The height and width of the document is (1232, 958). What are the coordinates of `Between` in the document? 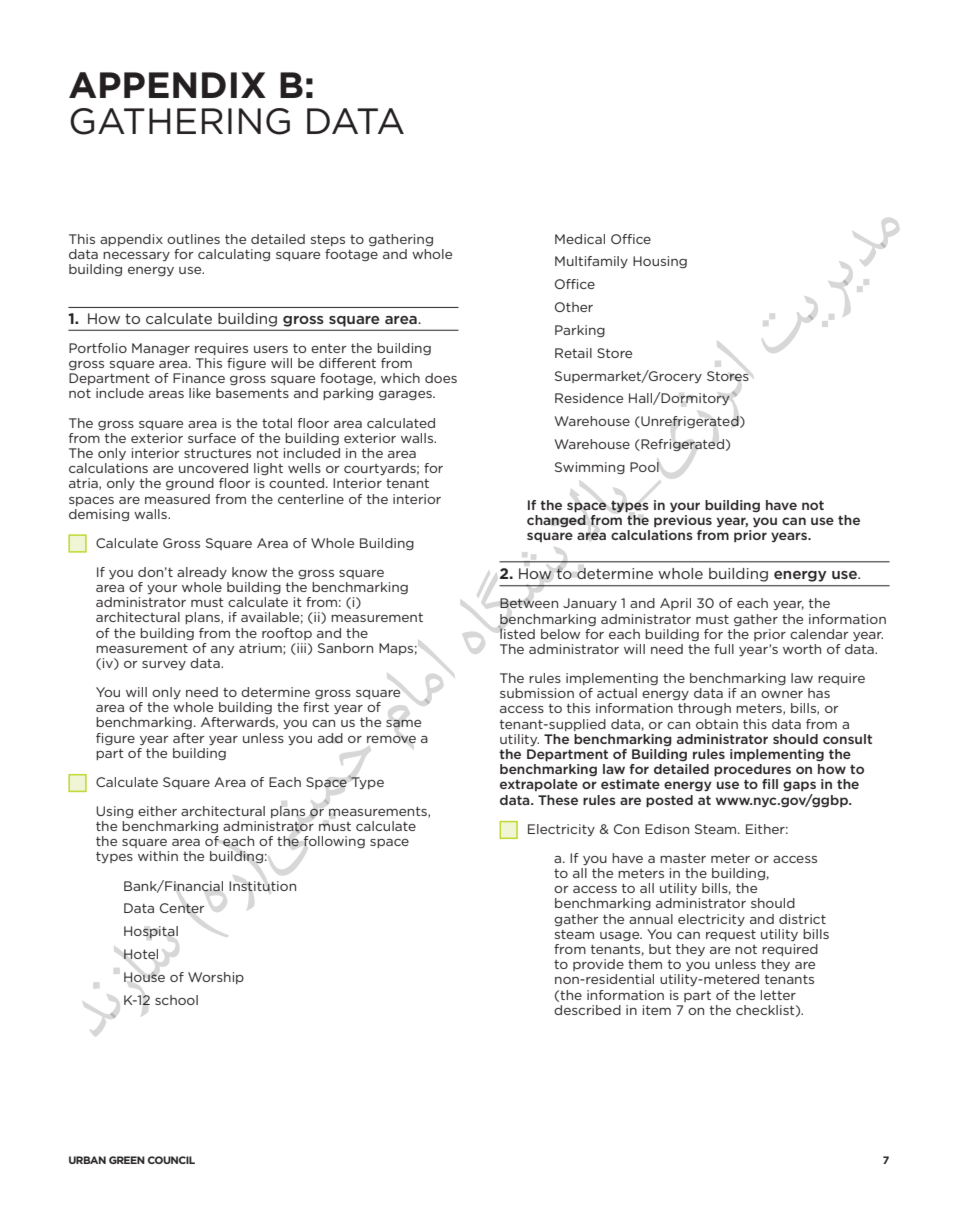 It's located at (529, 603).
